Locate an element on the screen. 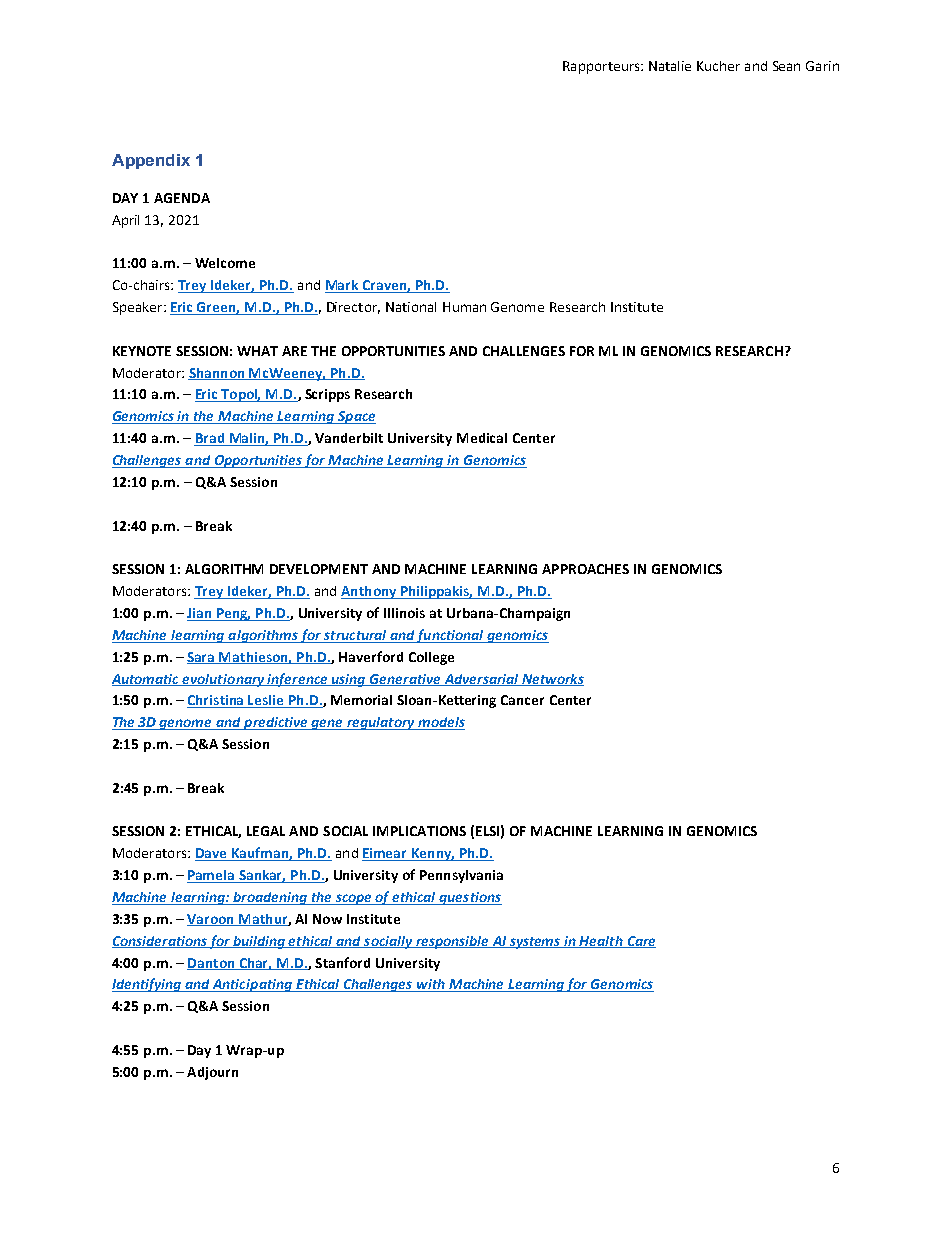 This screenshot has height=1233, width=952. Networks is located at coordinates (552, 680).
